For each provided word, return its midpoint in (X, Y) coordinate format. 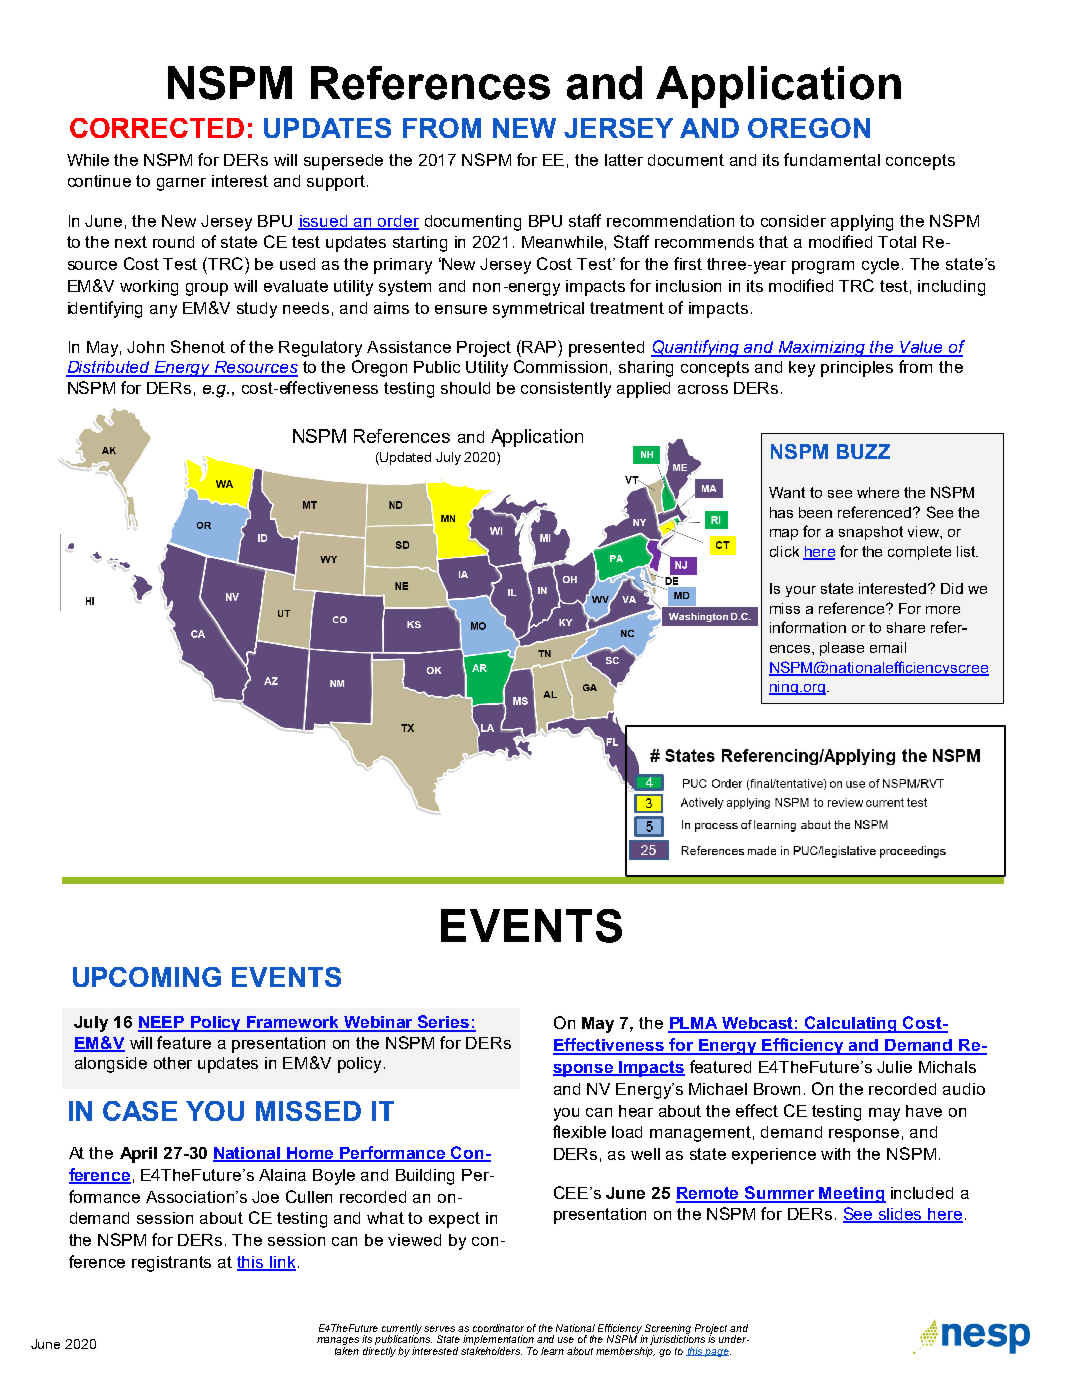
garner (181, 184)
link (282, 1263)
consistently (566, 390)
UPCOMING (147, 977)
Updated (405, 458)
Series (444, 1023)
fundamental (832, 159)
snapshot (871, 533)
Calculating (851, 1024)
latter (624, 160)
